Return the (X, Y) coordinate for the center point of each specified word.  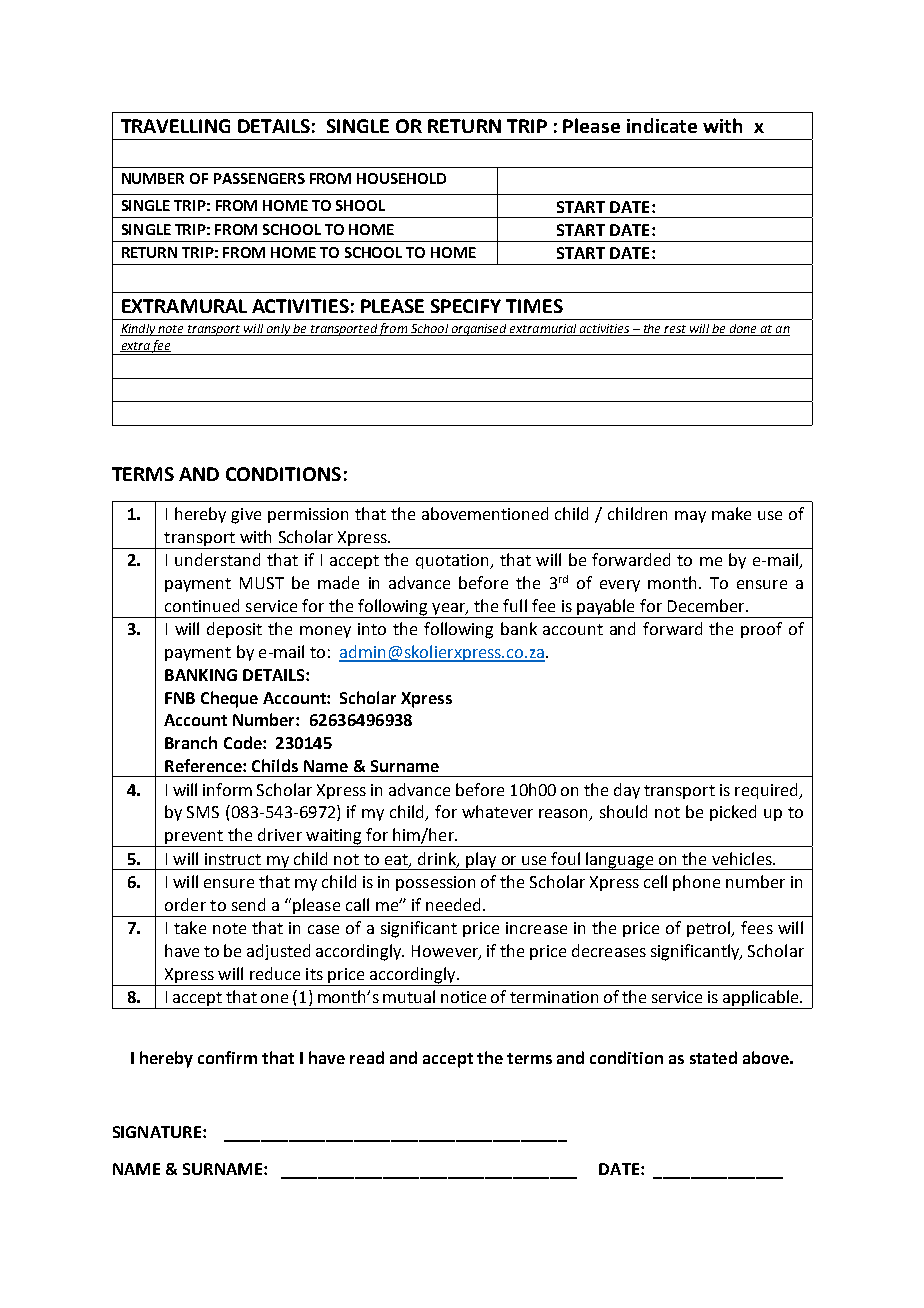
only (278, 330)
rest (675, 330)
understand (217, 559)
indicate (662, 125)
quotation (453, 561)
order (185, 904)
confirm (227, 1057)
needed (453, 904)
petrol (710, 929)
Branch (191, 742)
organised (479, 330)
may (690, 517)
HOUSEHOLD (401, 178)
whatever (497, 811)
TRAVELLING (175, 126)
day (627, 791)
